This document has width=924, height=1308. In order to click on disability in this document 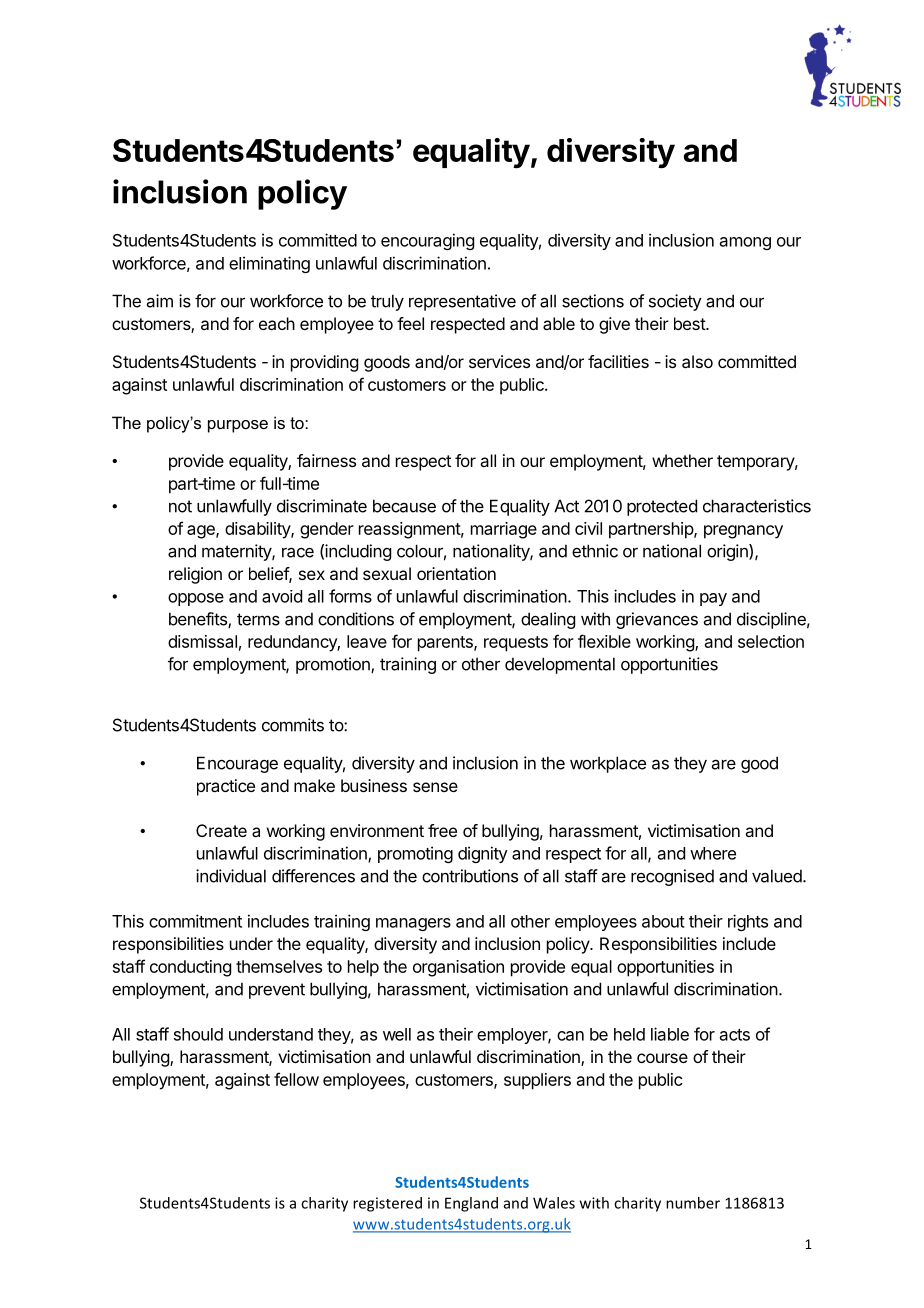, I will do `click(258, 530)`.
